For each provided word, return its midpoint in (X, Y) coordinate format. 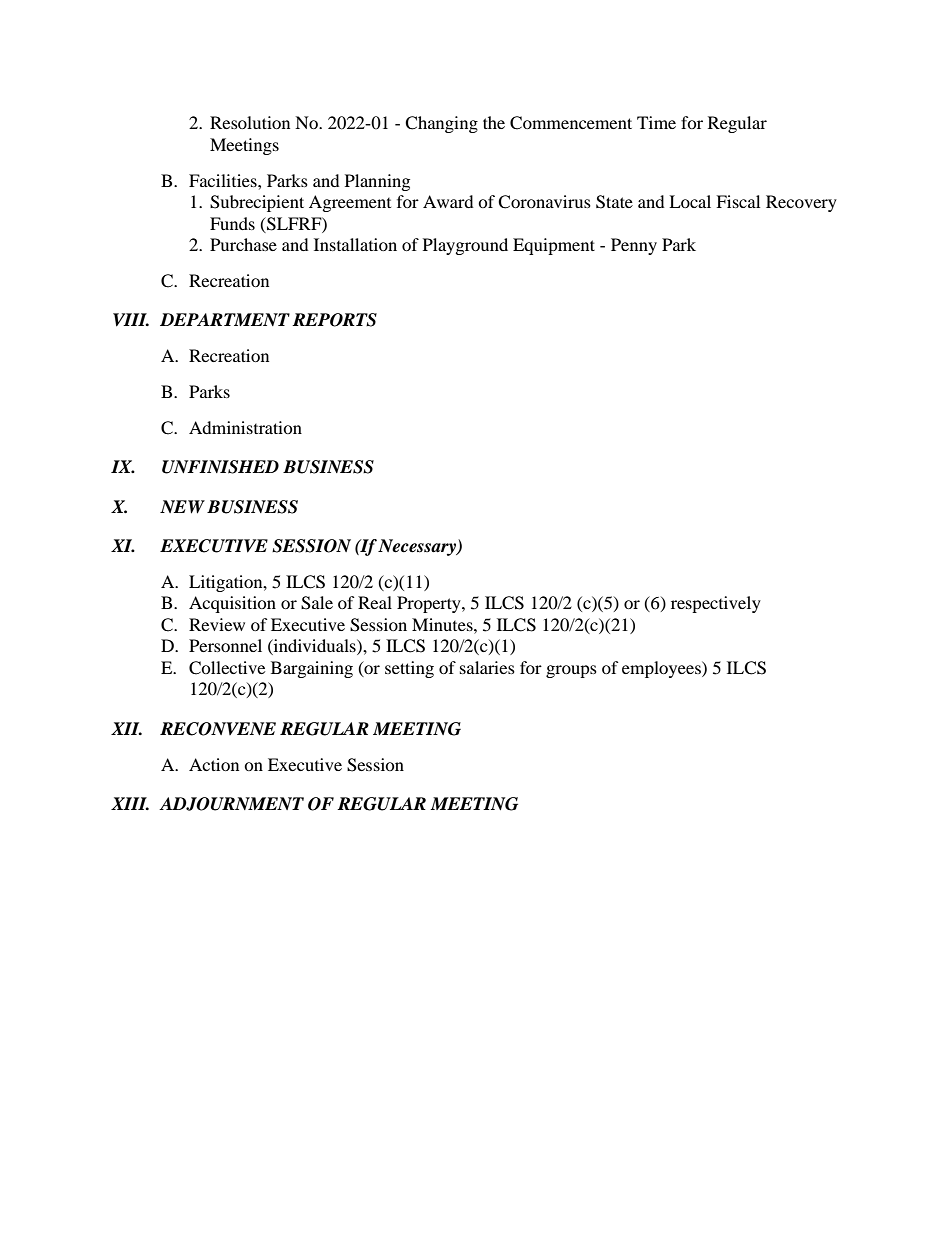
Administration (245, 427)
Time (656, 122)
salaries (487, 667)
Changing (441, 124)
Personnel (225, 645)
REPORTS (334, 320)
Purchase (243, 244)
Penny (634, 246)
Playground (465, 246)
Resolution (250, 122)
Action (214, 764)
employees (662, 669)
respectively (716, 604)
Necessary (418, 547)
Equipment (554, 246)
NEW (182, 507)
